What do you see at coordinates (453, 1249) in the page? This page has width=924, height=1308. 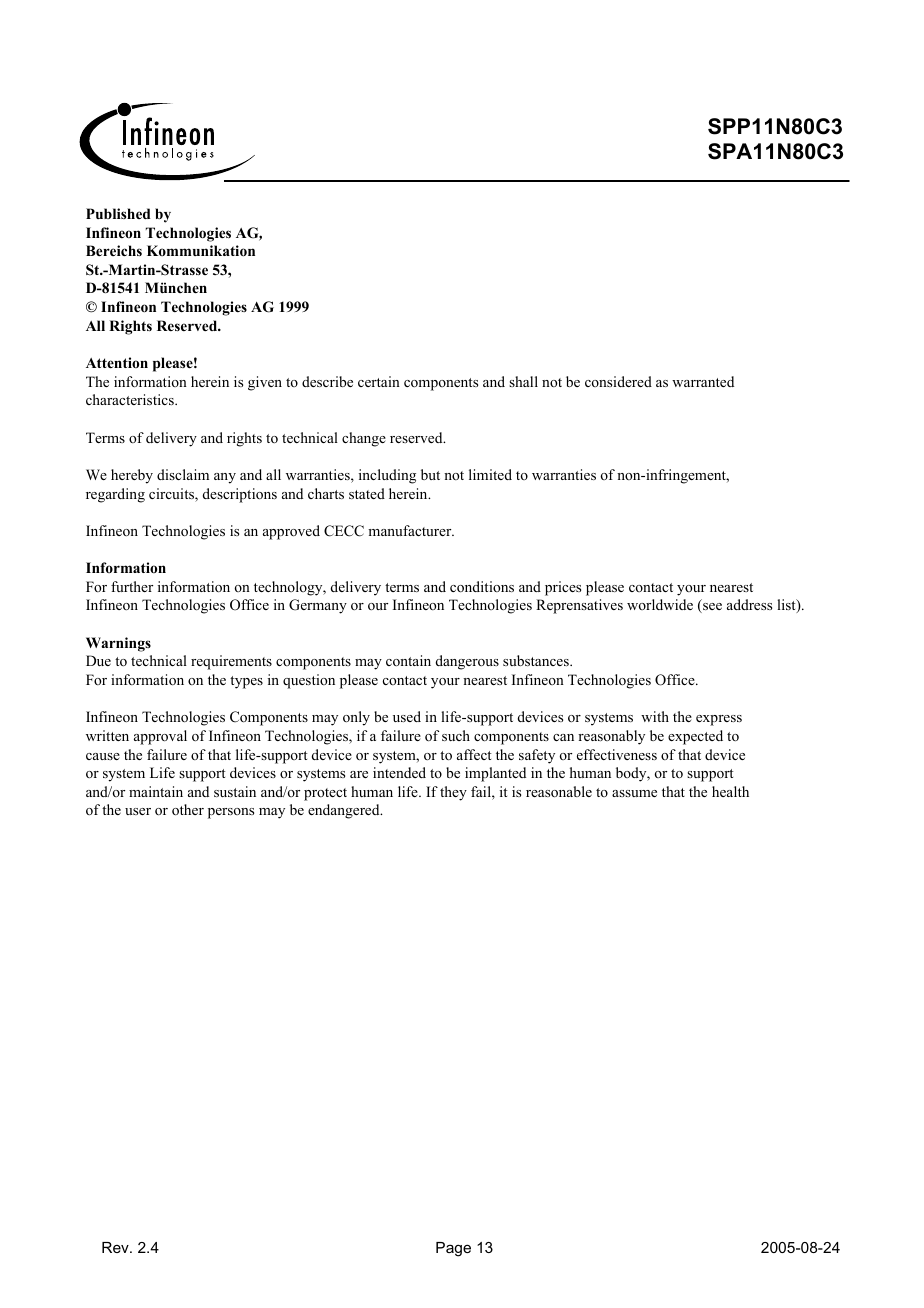 I see `Page` at bounding box center [453, 1249].
